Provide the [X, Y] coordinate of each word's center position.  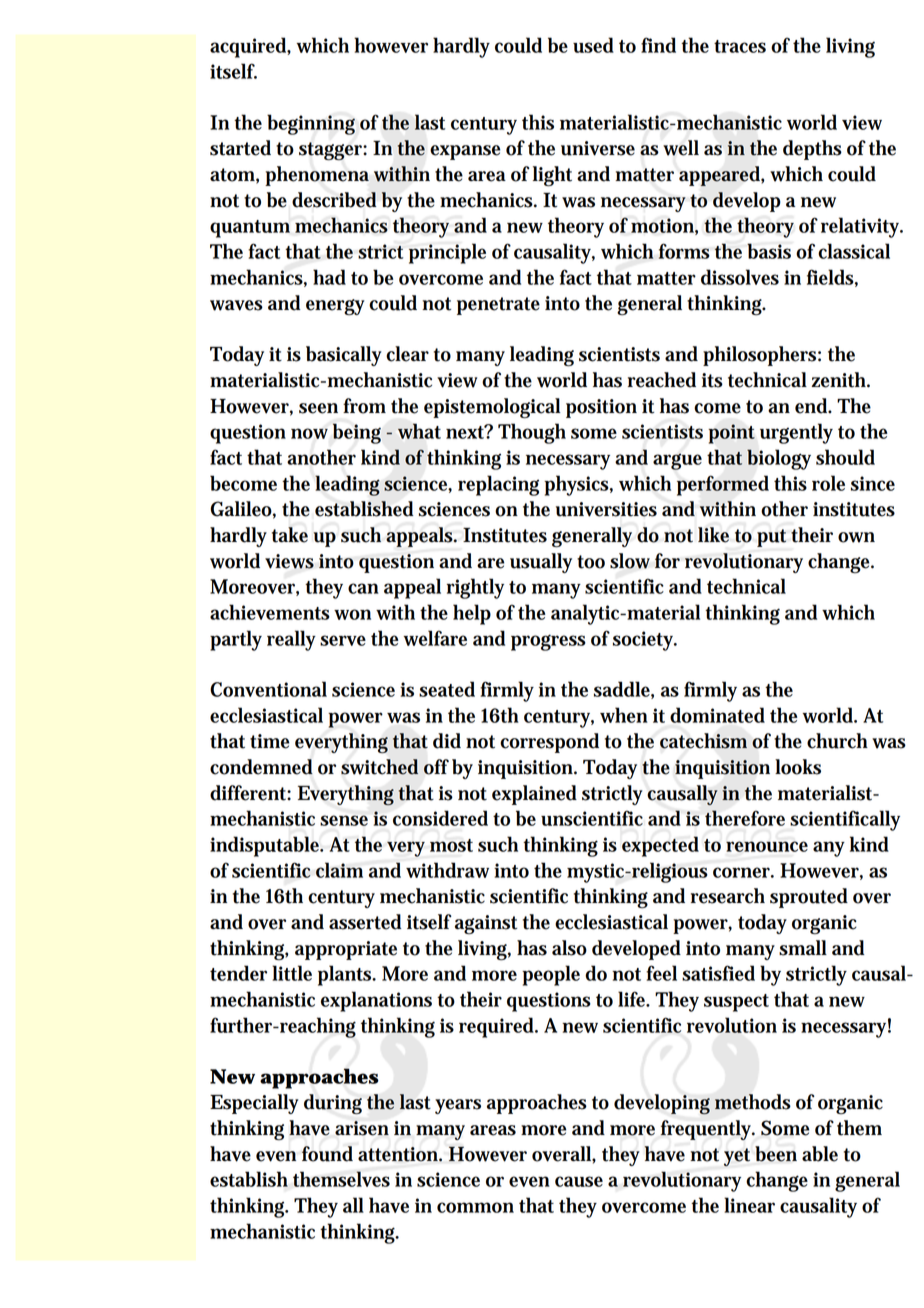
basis [769, 251]
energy [335, 307]
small [803, 948]
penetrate [498, 306]
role [828, 483]
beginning [311, 124]
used [593, 45]
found [327, 1154]
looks [798, 767]
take [290, 535]
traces [740, 46]
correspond [549, 743]
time [270, 741]
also [569, 948]
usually [541, 563]
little [292, 973]
